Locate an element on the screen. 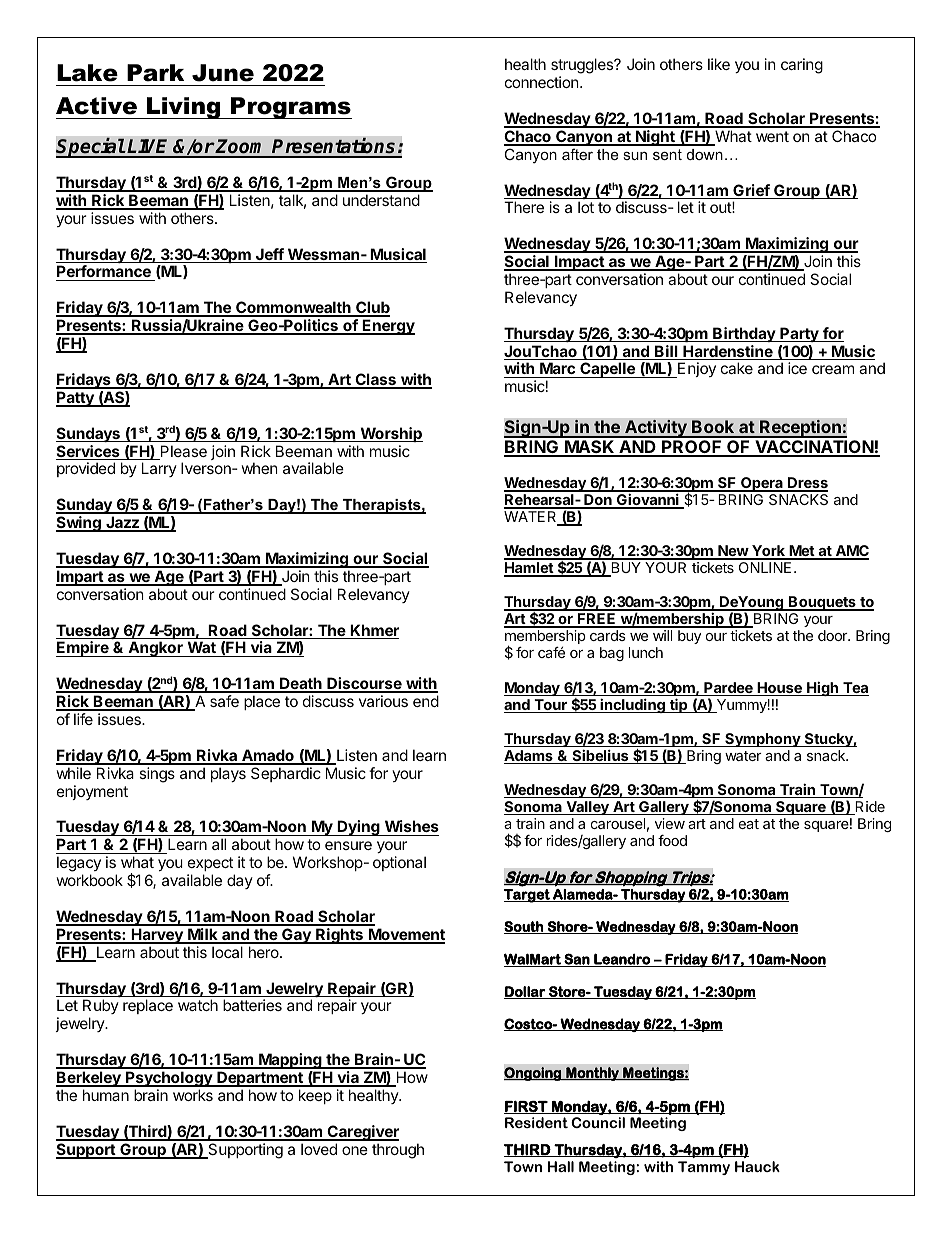 This screenshot has width=952, height=1233. Symphony is located at coordinates (763, 740).
